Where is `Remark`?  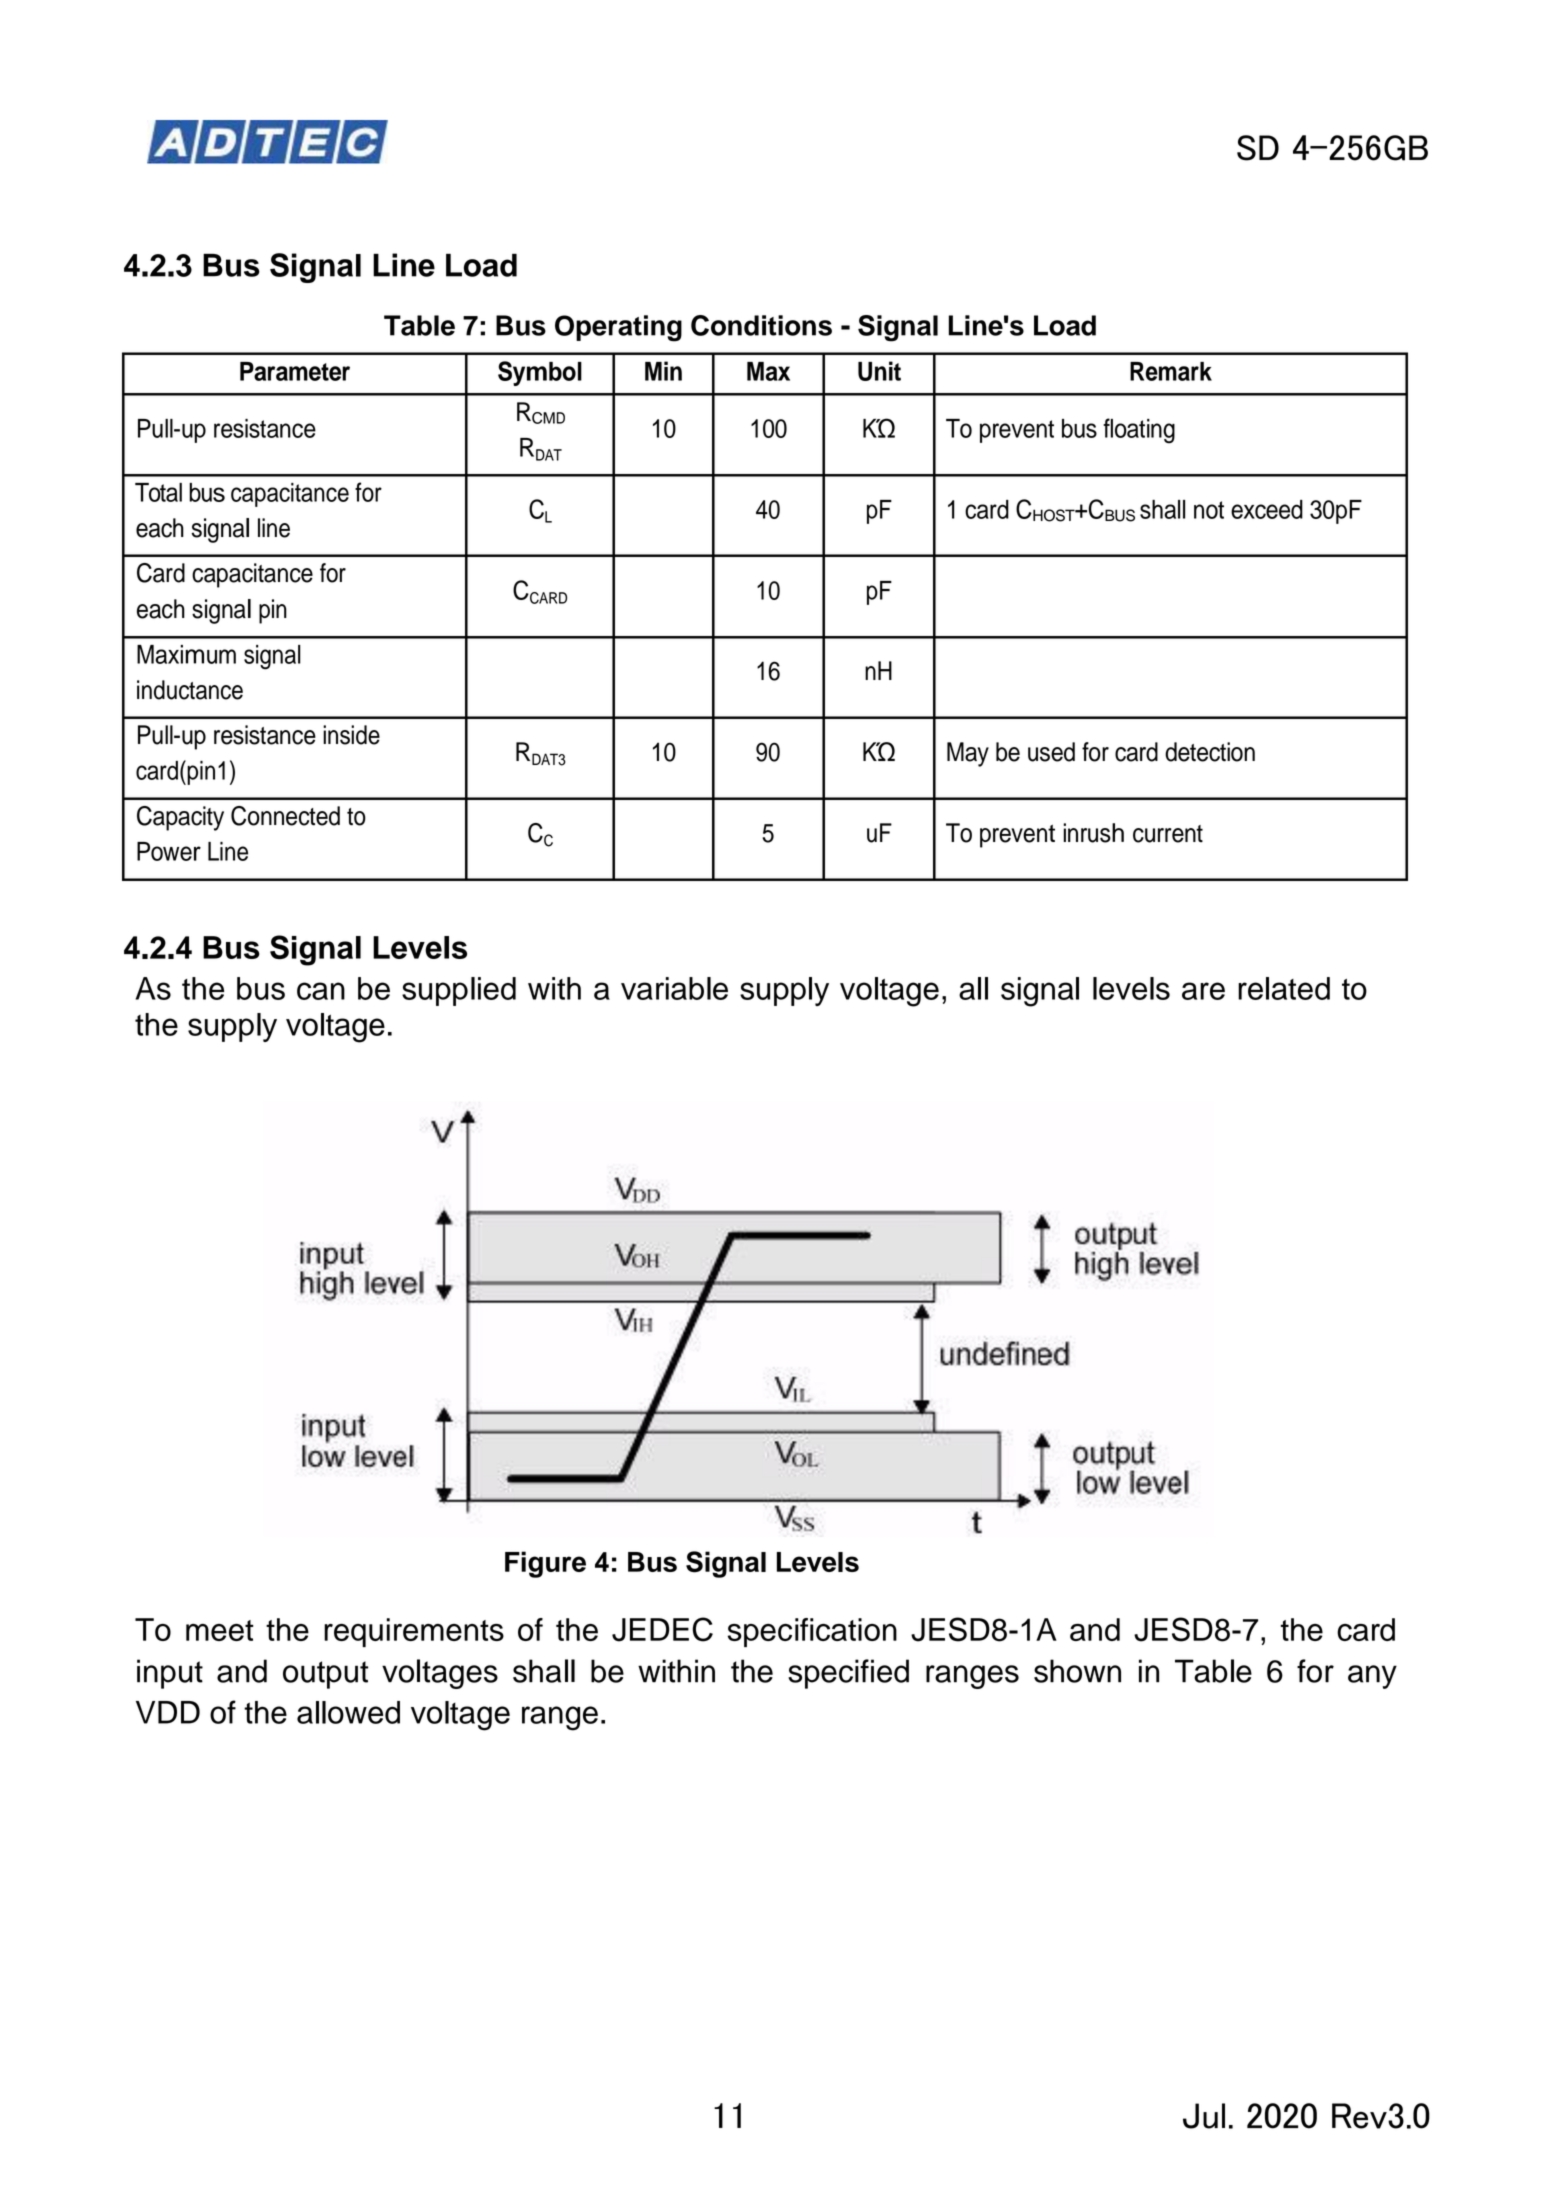 Remark is located at coordinates (1171, 371).
